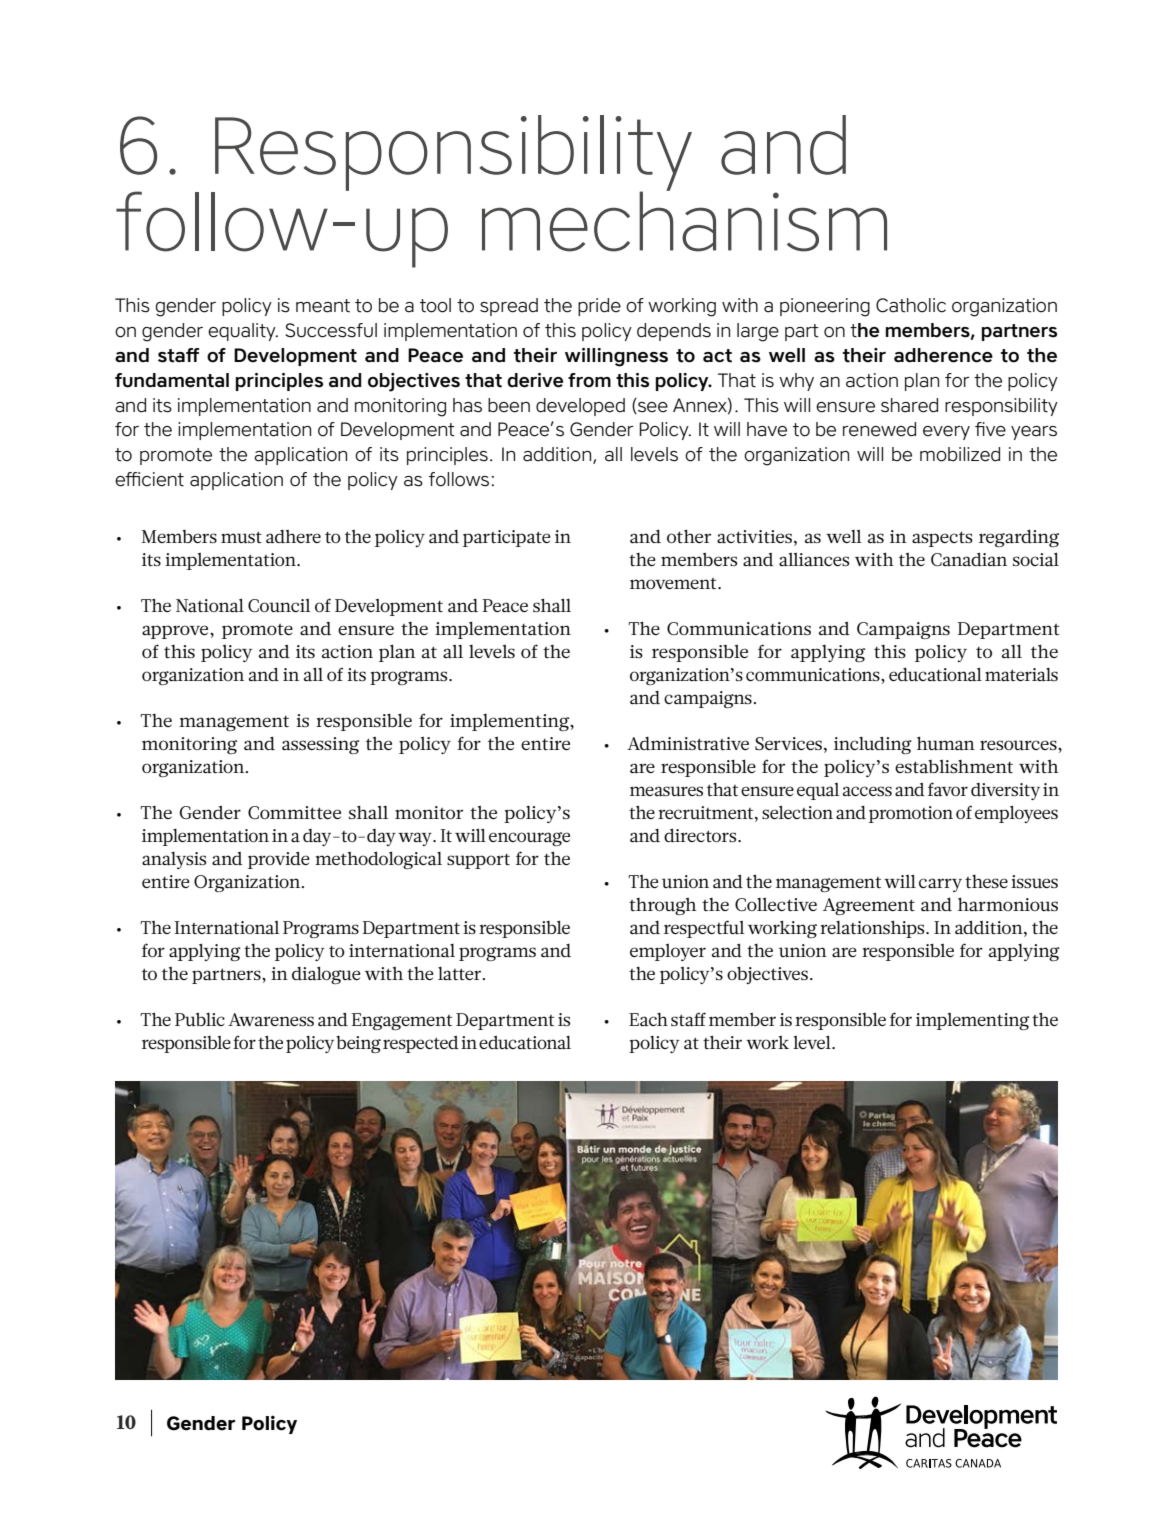 This image has width=1173, height=1518. What do you see at coordinates (911, 305) in the image?
I see `Catholic` at bounding box center [911, 305].
